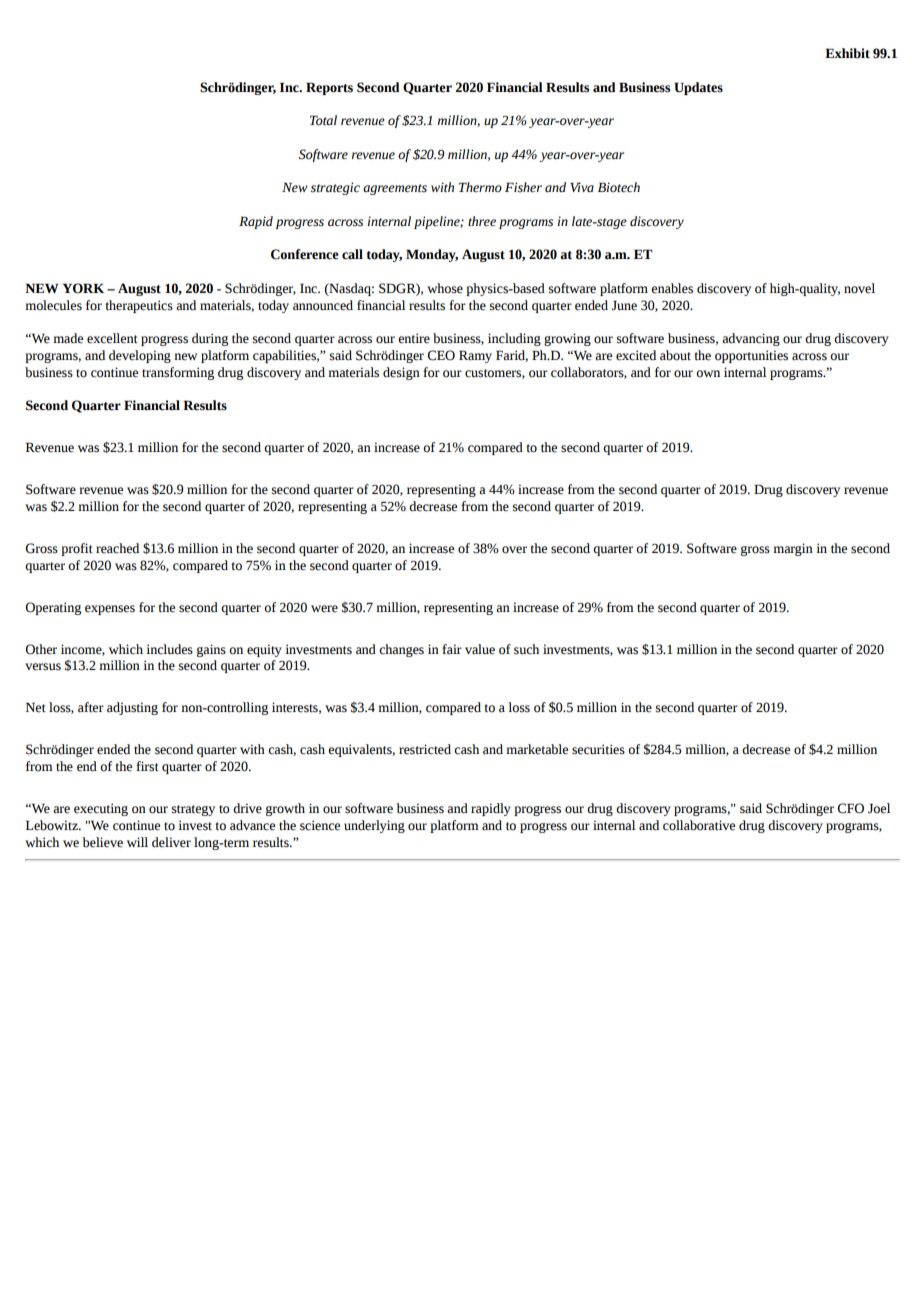 This page has width=924, height=1308. I want to click on margin, so click(793, 549).
